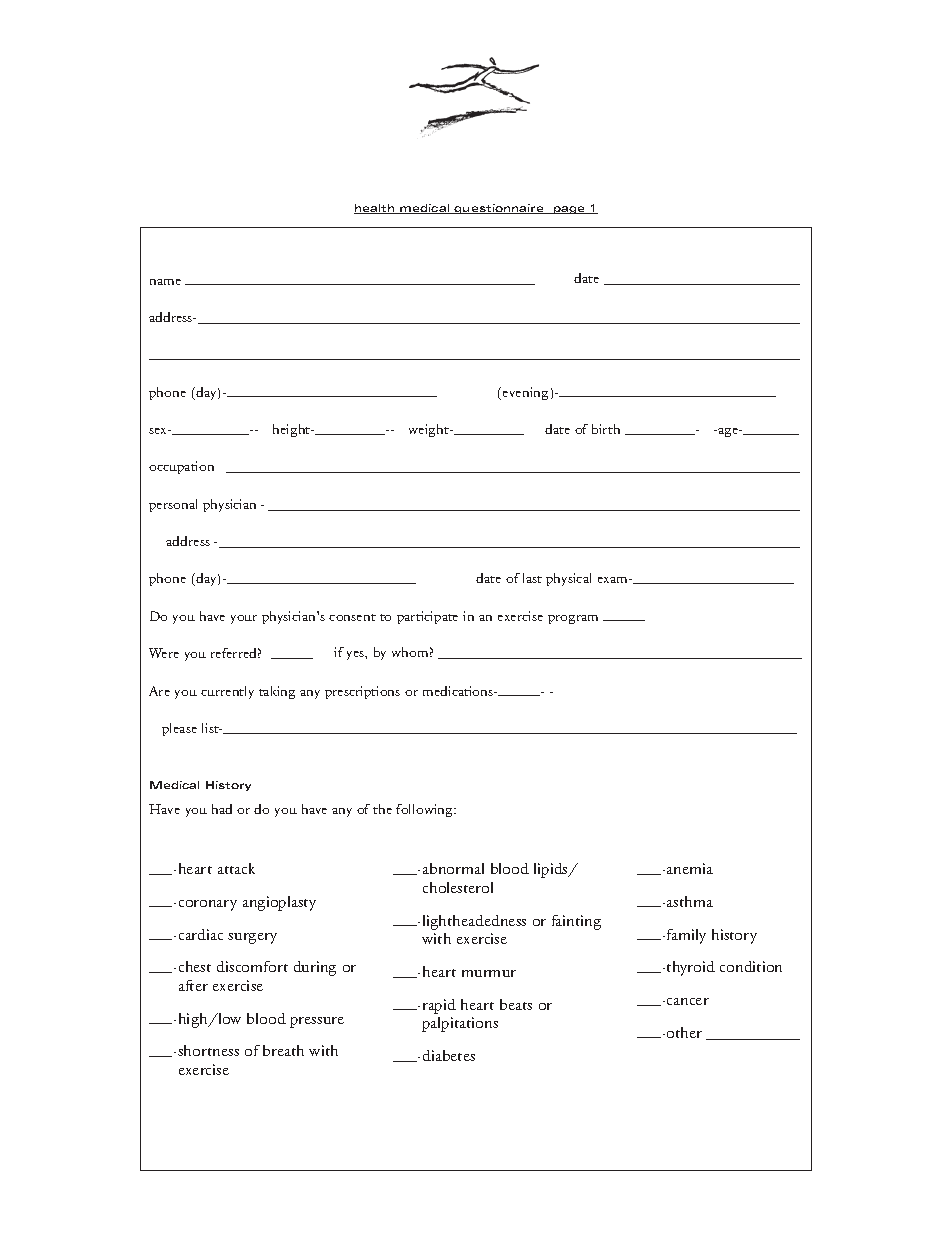 The width and height of the document is (952, 1233). What do you see at coordinates (573, 619) in the document?
I see `program` at bounding box center [573, 619].
